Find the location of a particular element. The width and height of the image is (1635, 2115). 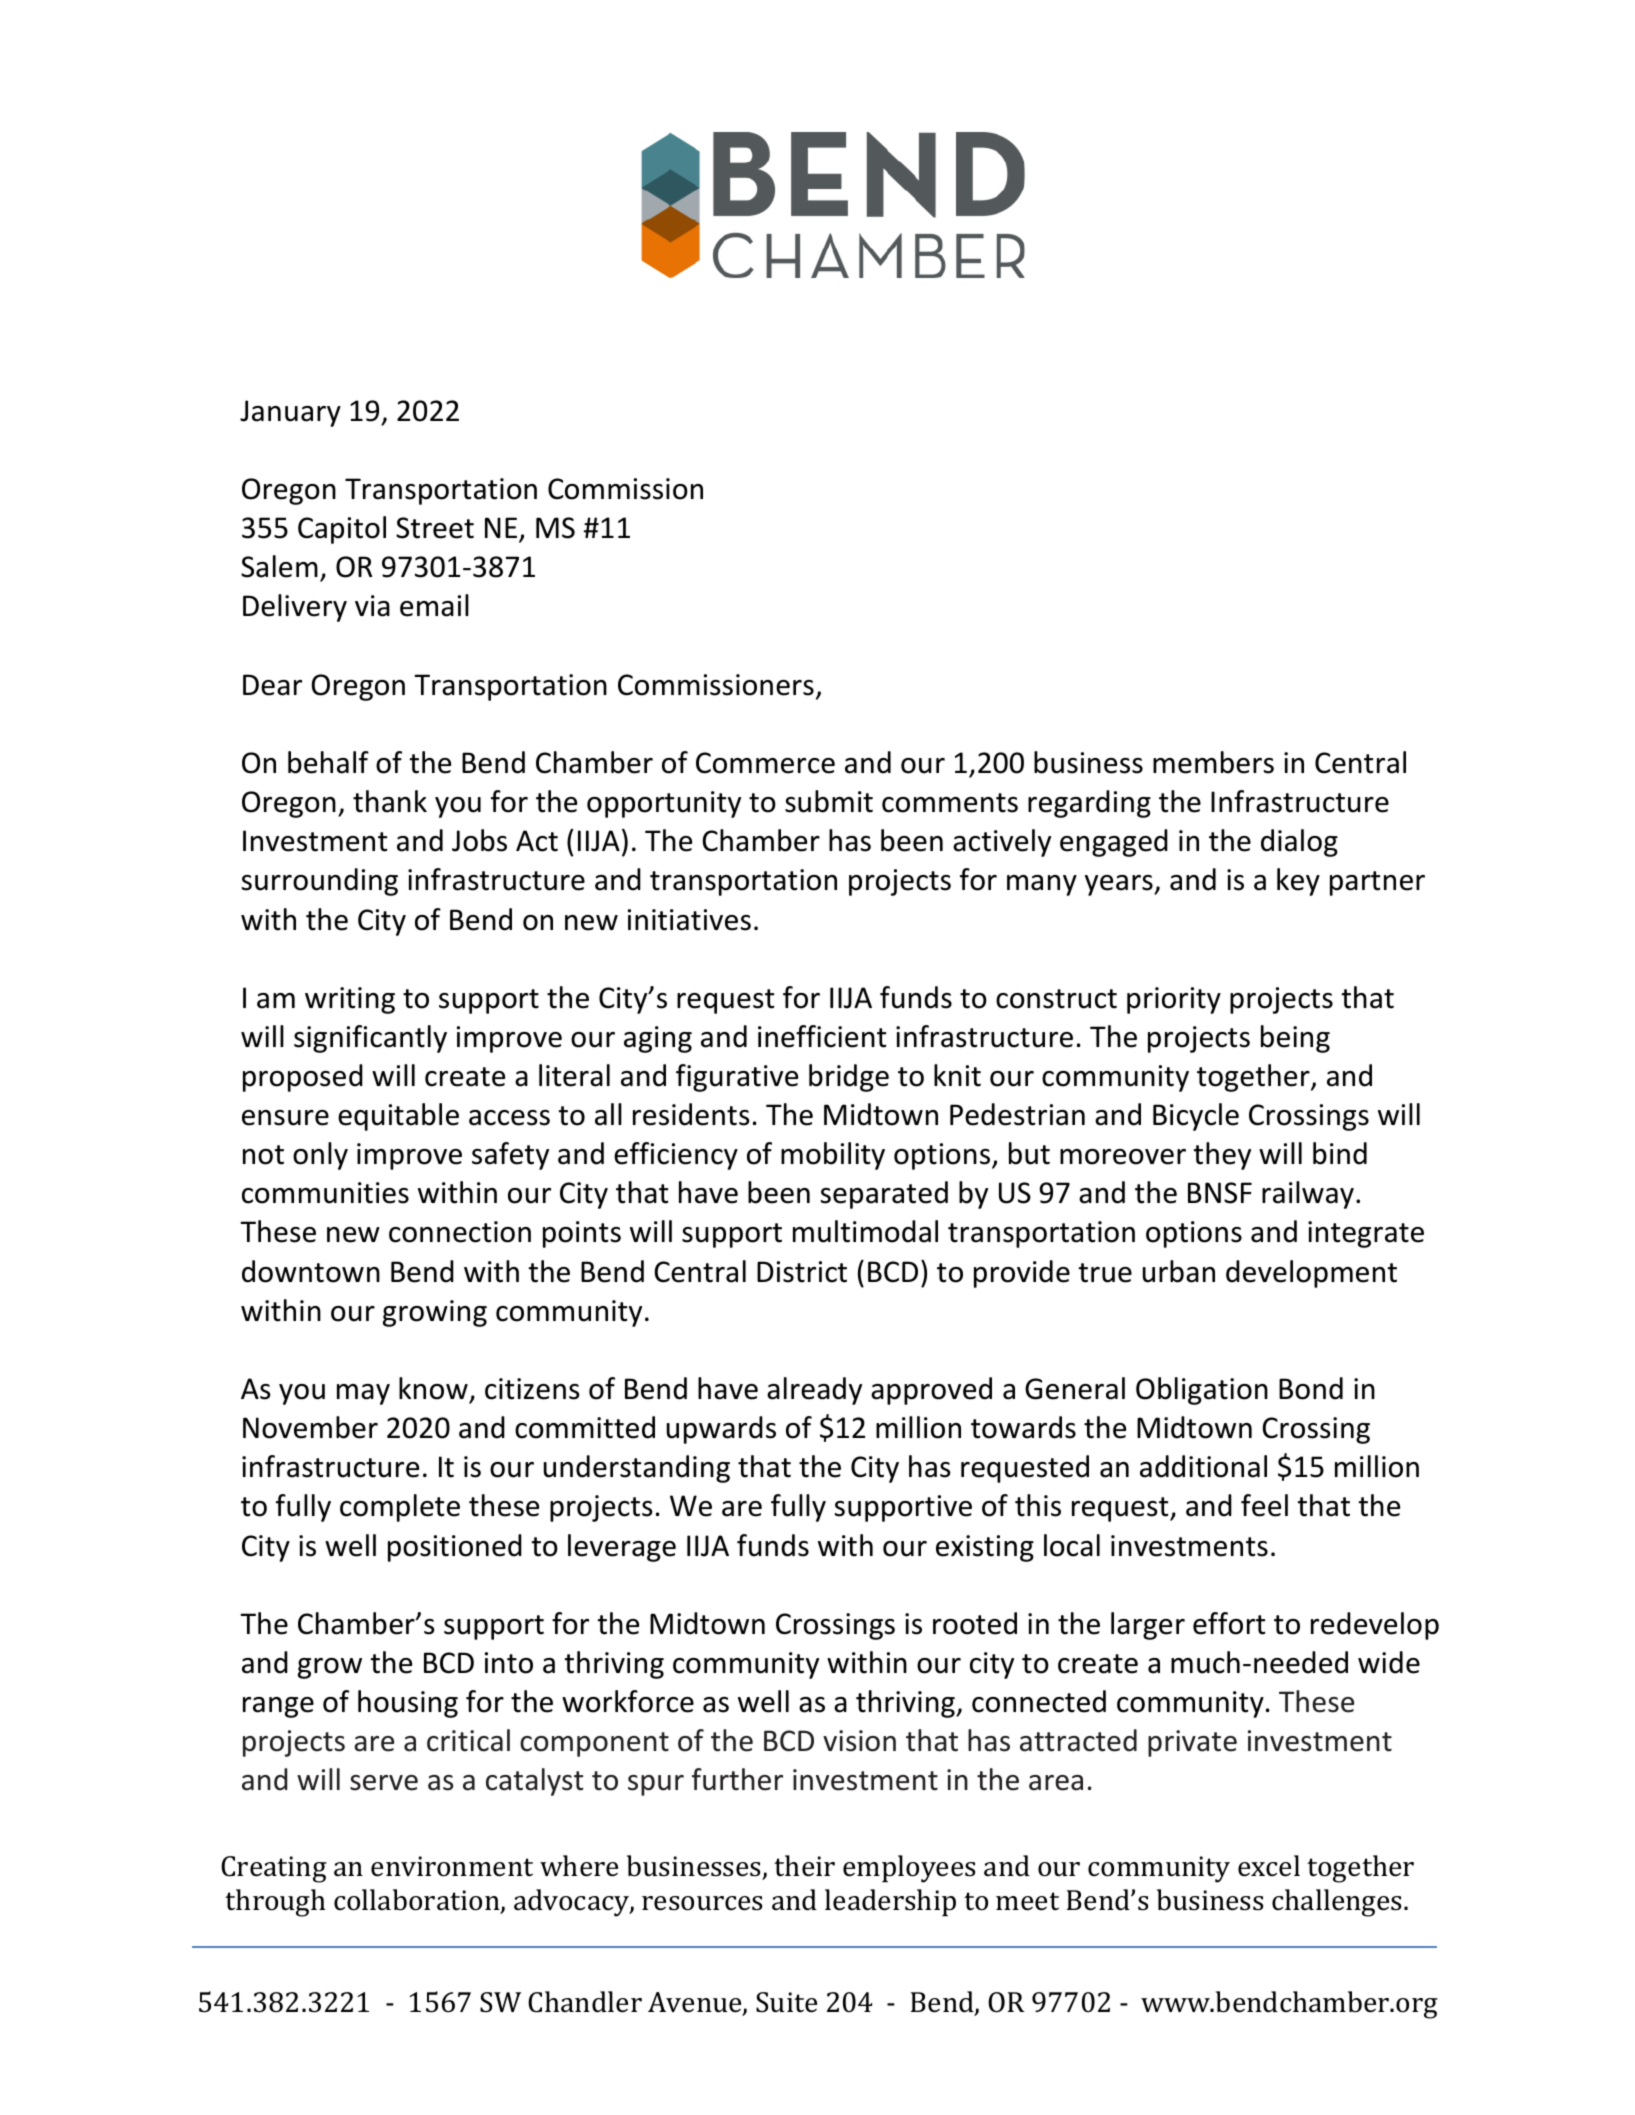

submit is located at coordinates (829, 801).
